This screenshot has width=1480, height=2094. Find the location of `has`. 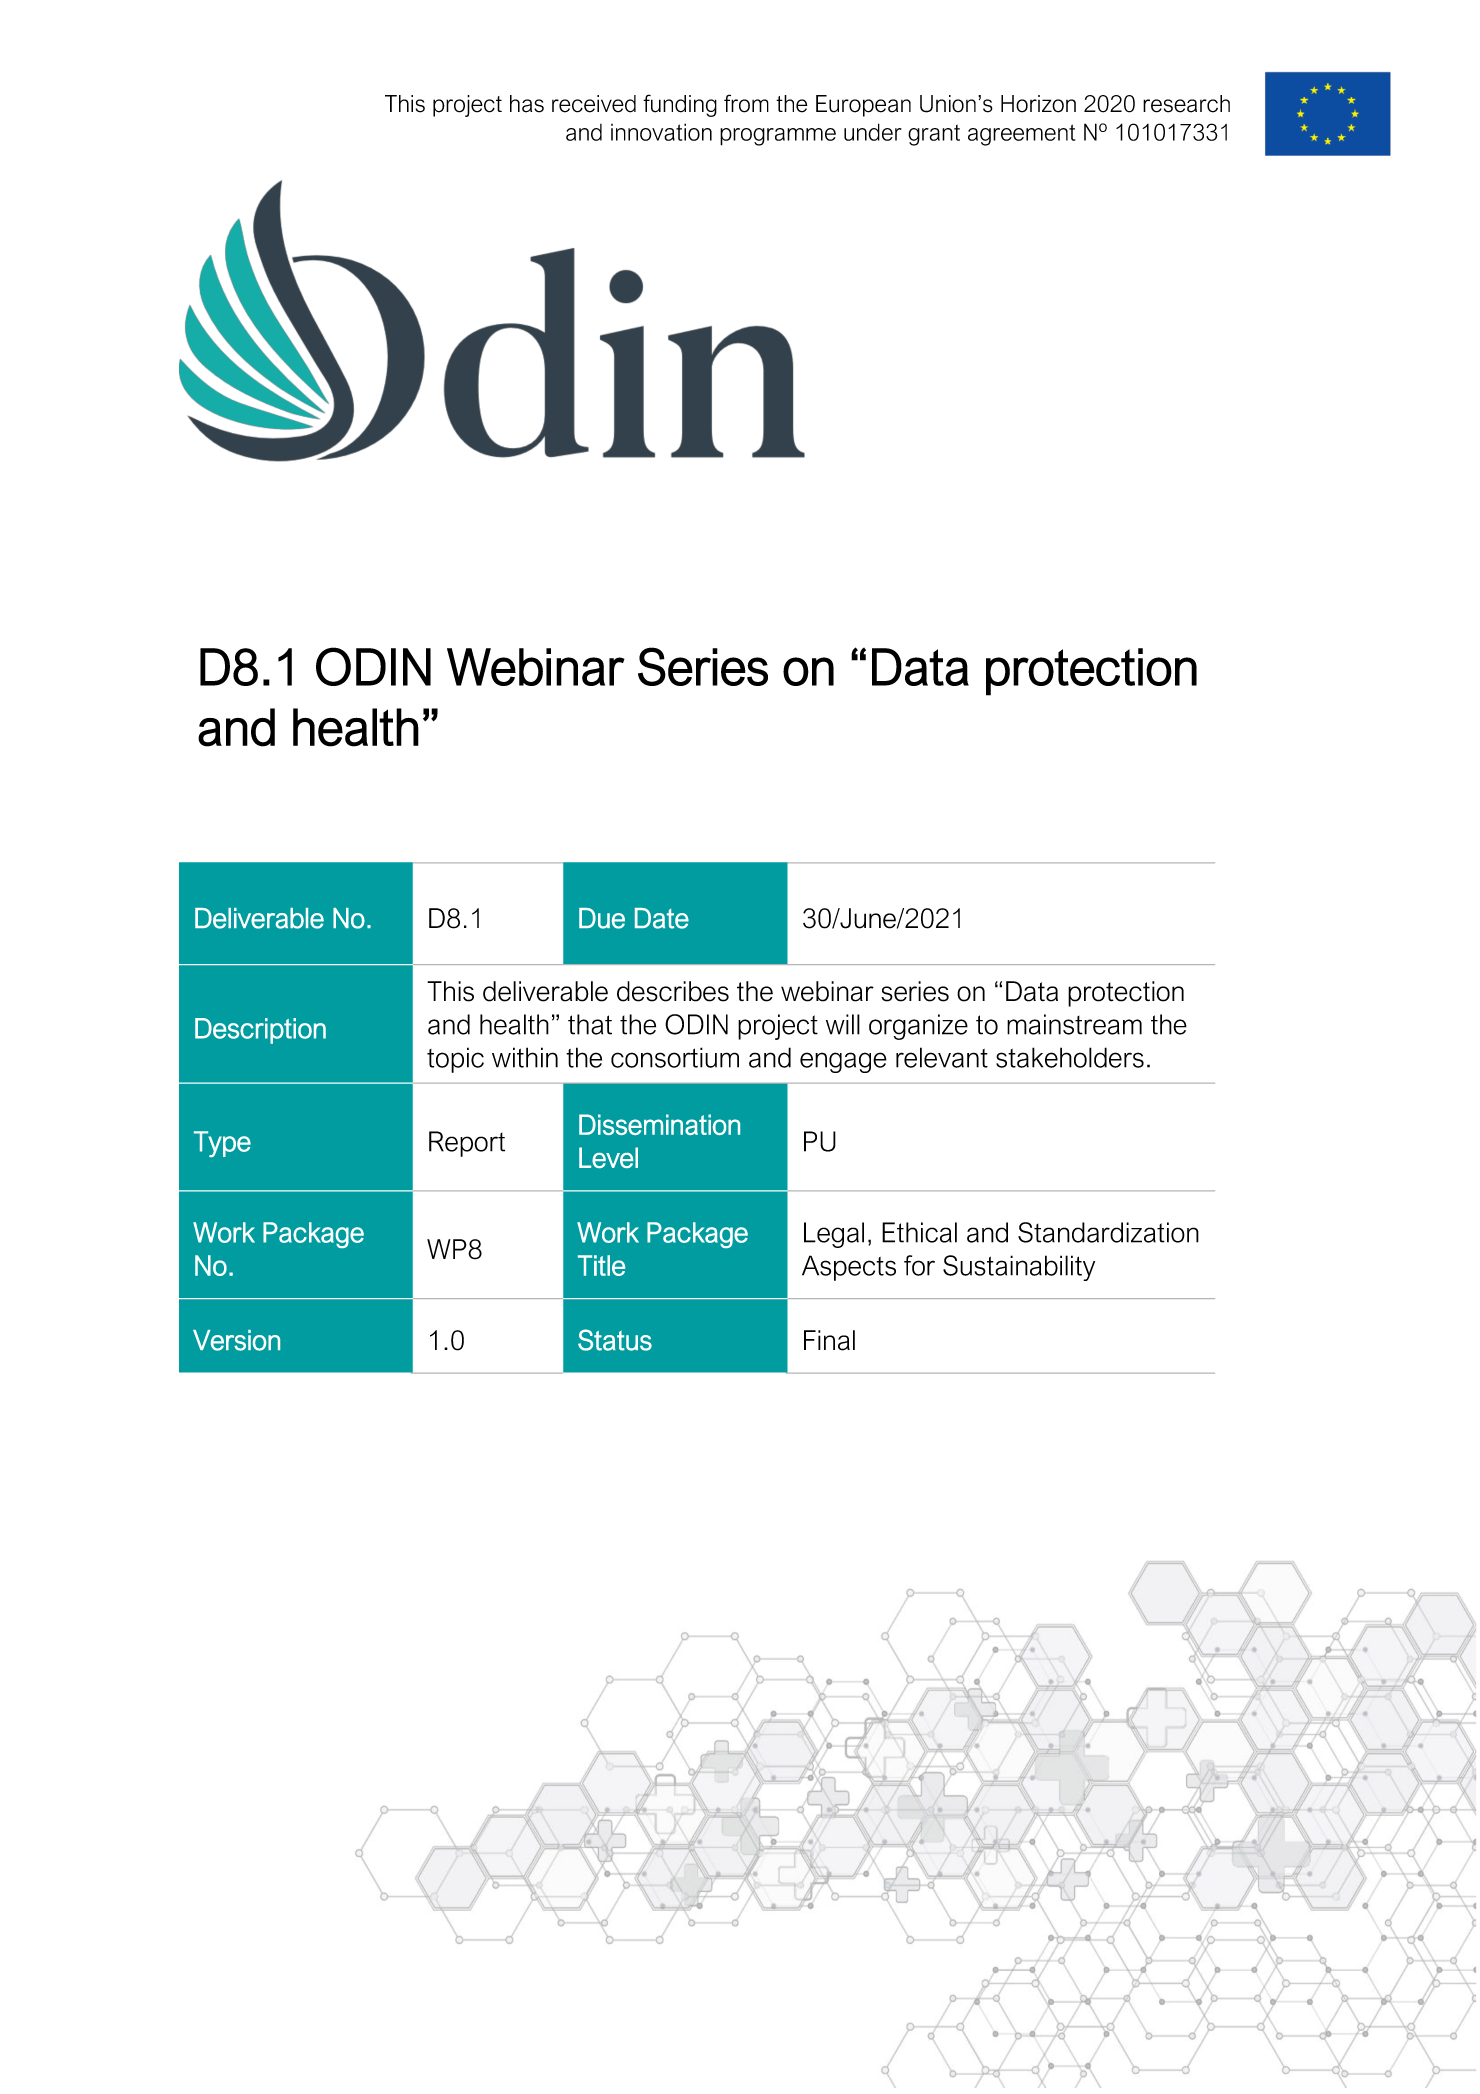

has is located at coordinates (527, 104).
